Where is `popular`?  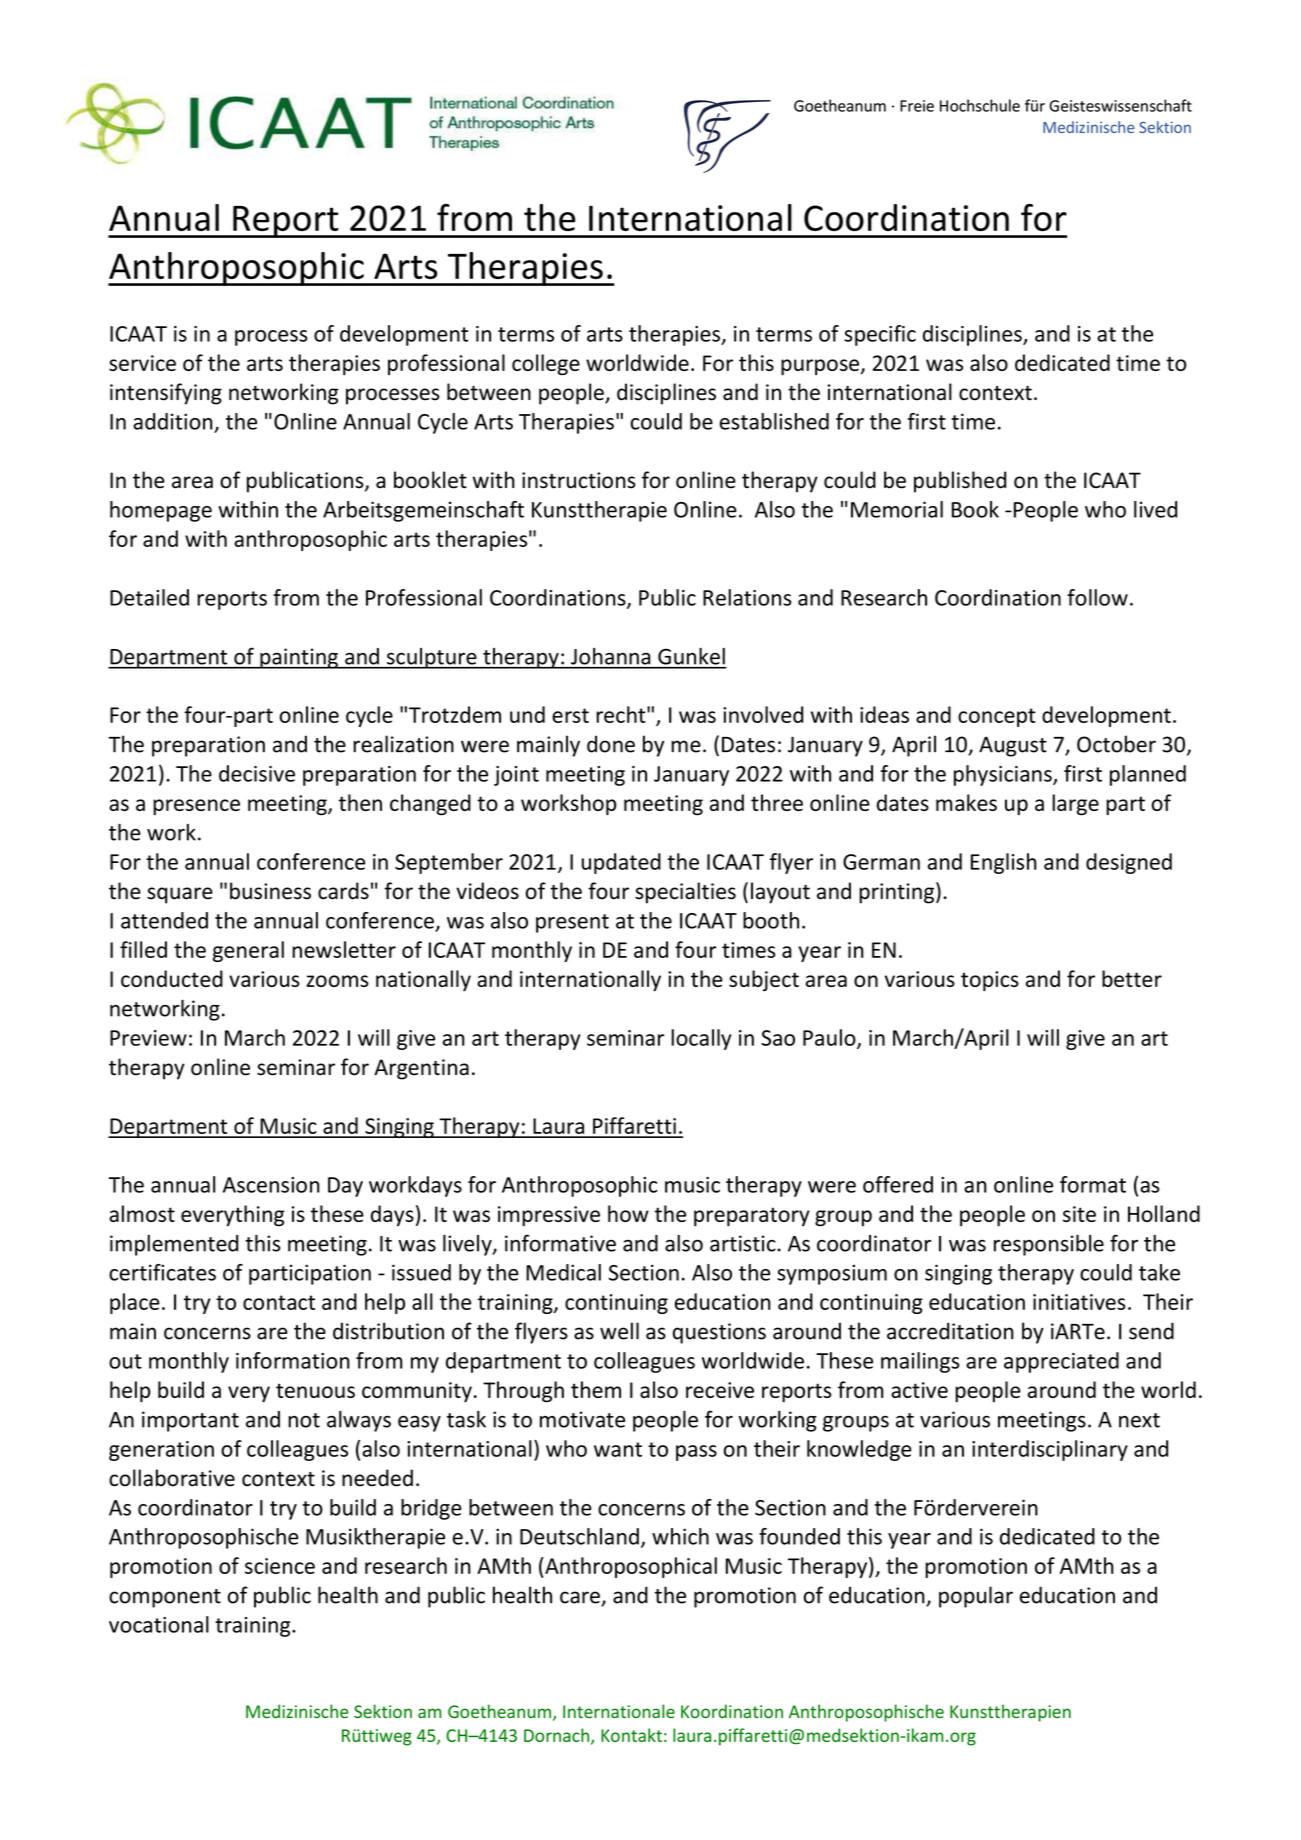
popular is located at coordinates (976, 1597).
